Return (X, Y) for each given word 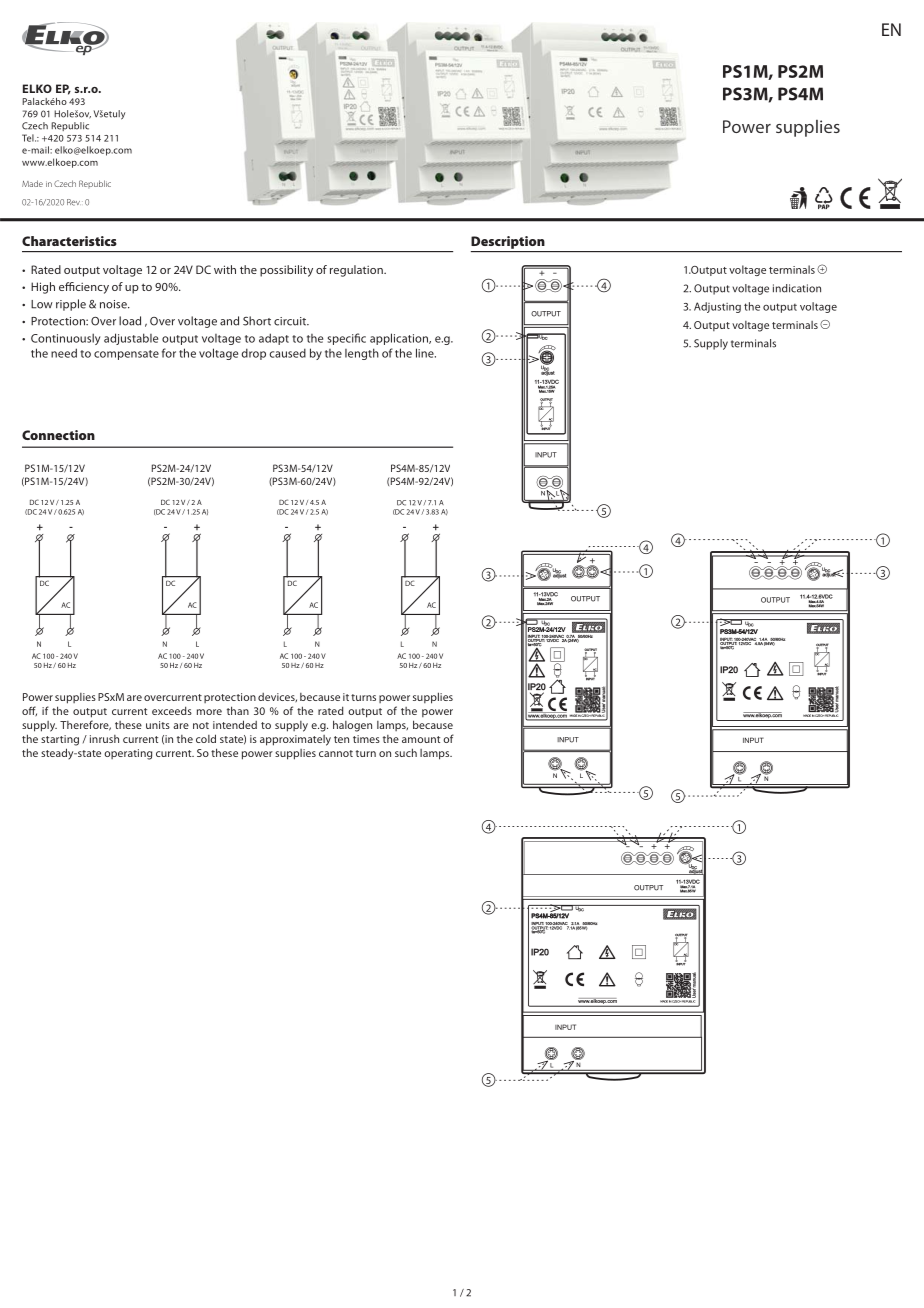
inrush (104, 739)
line (426, 353)
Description (508, 242)
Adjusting (717, 307)
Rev (73, 202)
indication (797, 288)
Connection (58, 435)
